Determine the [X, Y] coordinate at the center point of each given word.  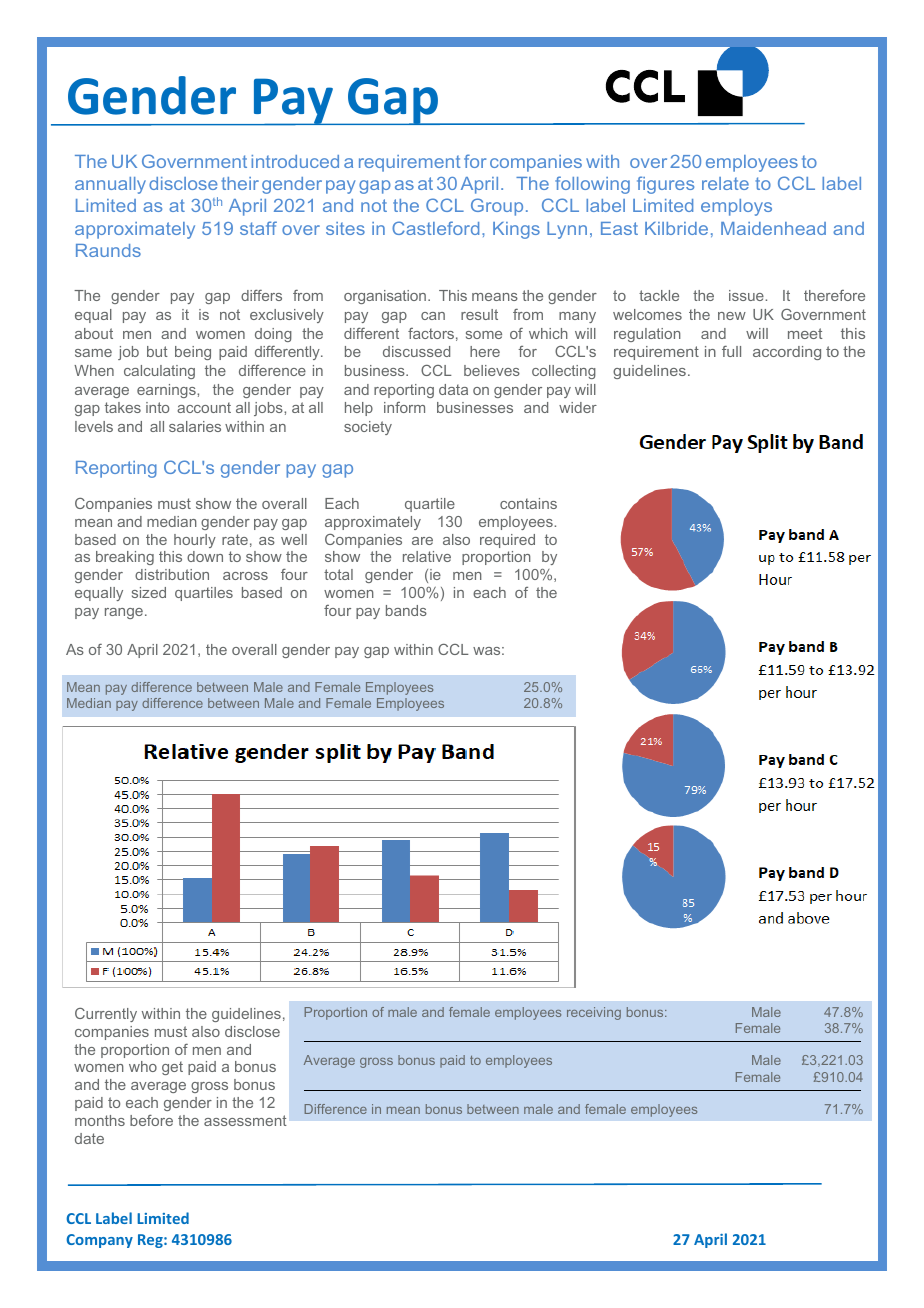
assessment [245, 1120]
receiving [594, 1013]
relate [725, 183]
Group [497, 207]
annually [110, 185]
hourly [195, 541]
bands [406, 610]
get [172, 1068]
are [422, 541]
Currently [106, 1015]
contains [528, 503]
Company [99, 1241]
